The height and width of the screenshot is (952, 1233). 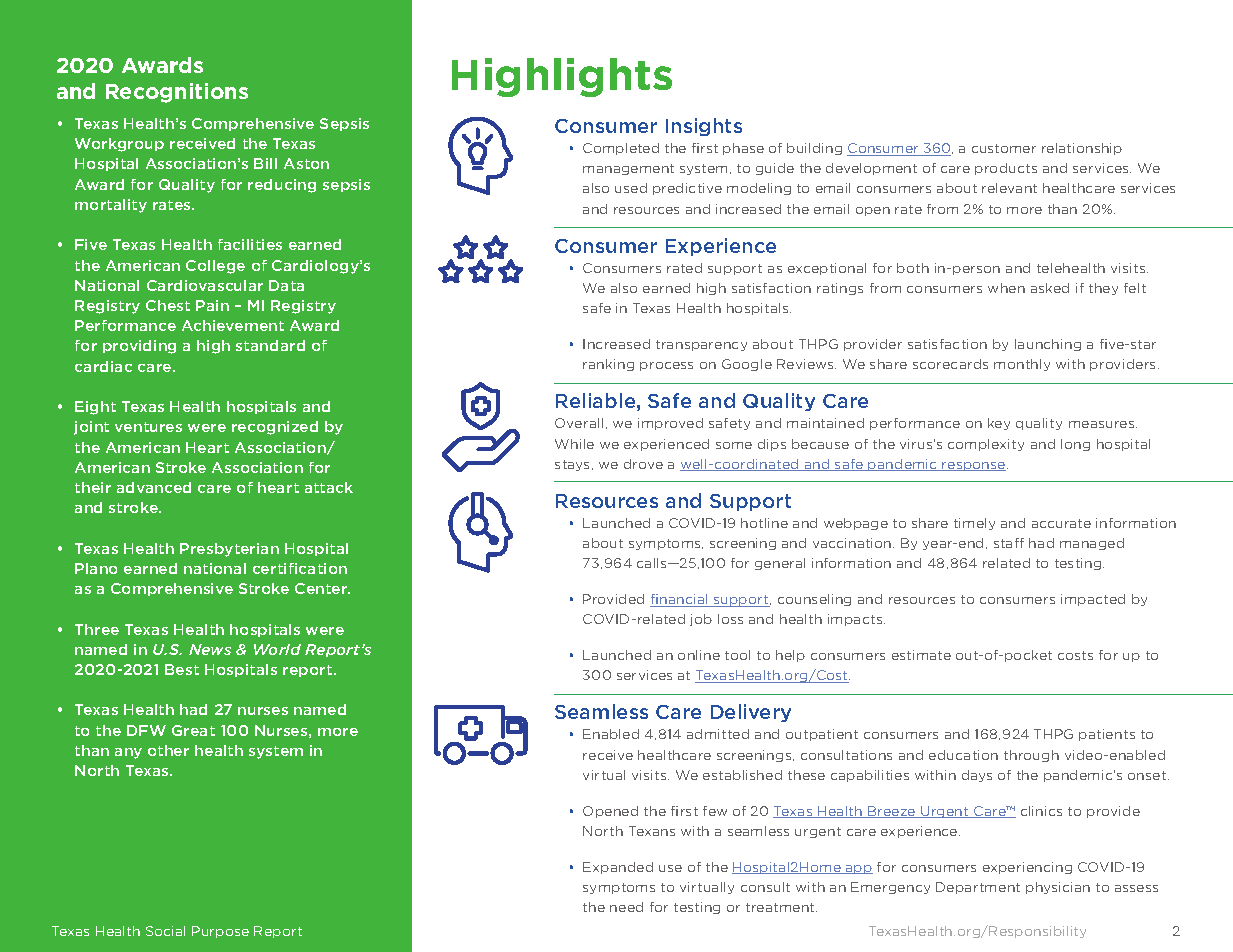 I want to click on Pain, so click(x=212, y=305).
